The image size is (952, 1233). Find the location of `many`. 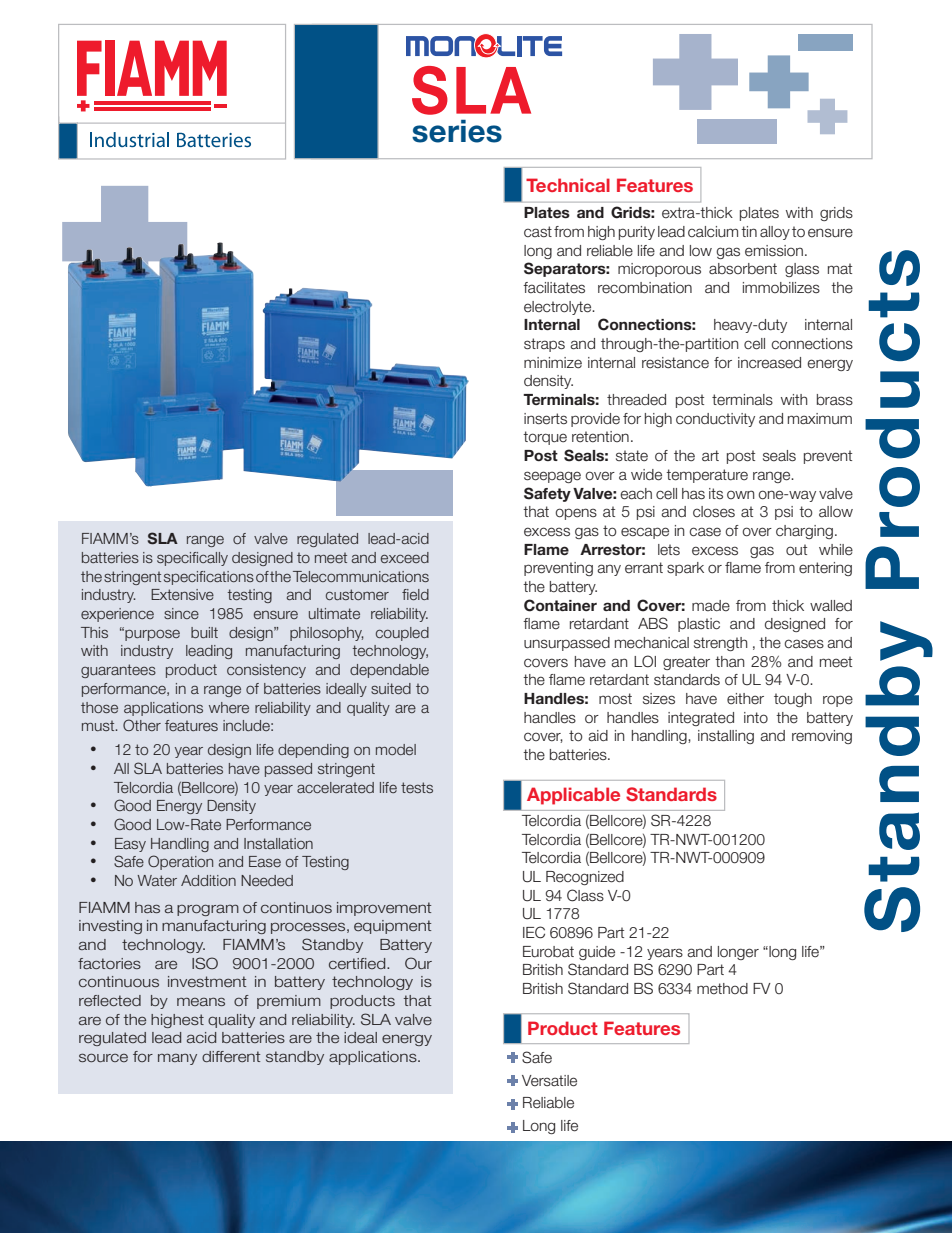

many is located at coordinates (177, 1059).
